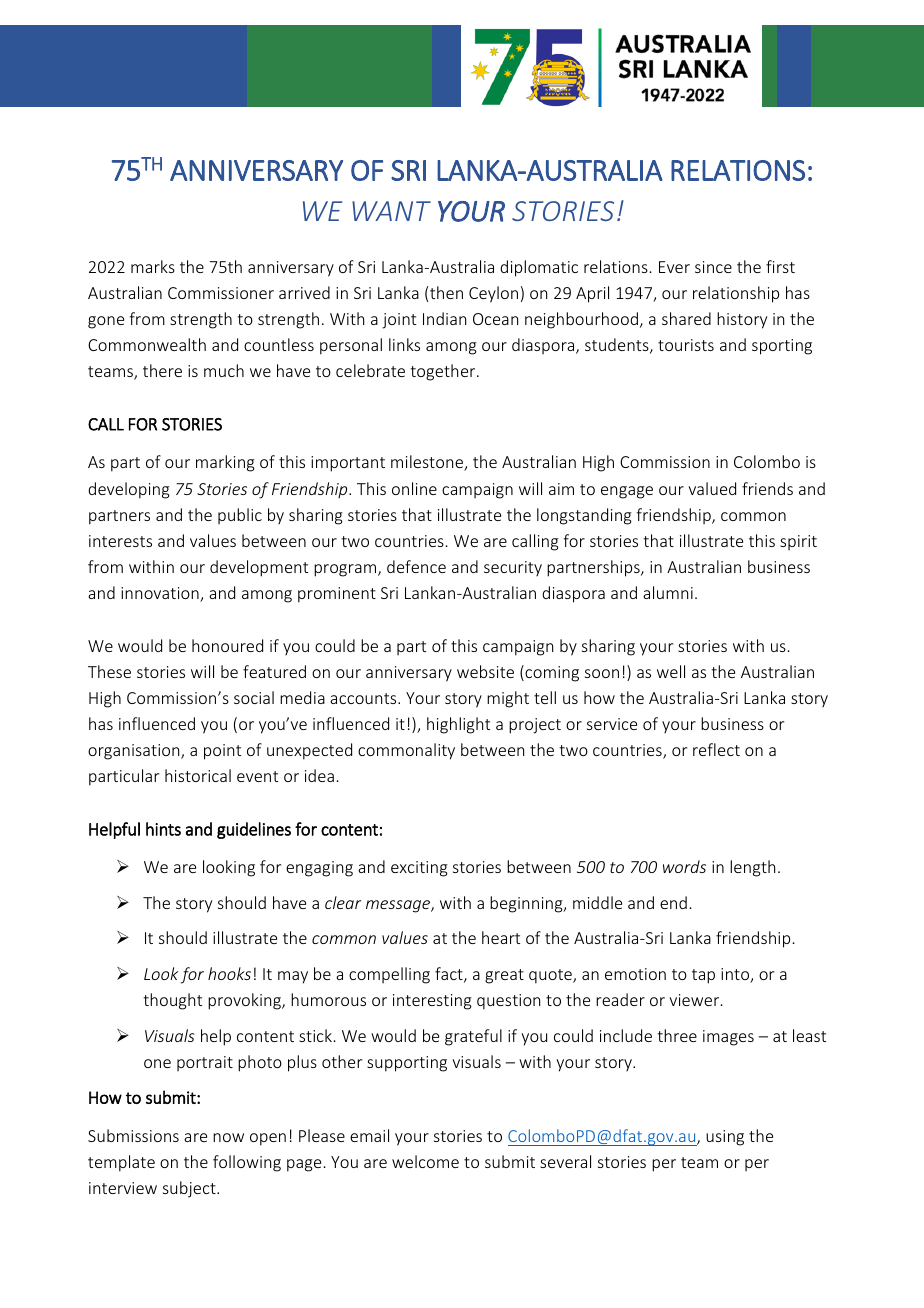 The image size is (924, 1308). What do you see at coordinates (713, 267) in the screenshot?
I see `since` at bounding box center [713, 267].
